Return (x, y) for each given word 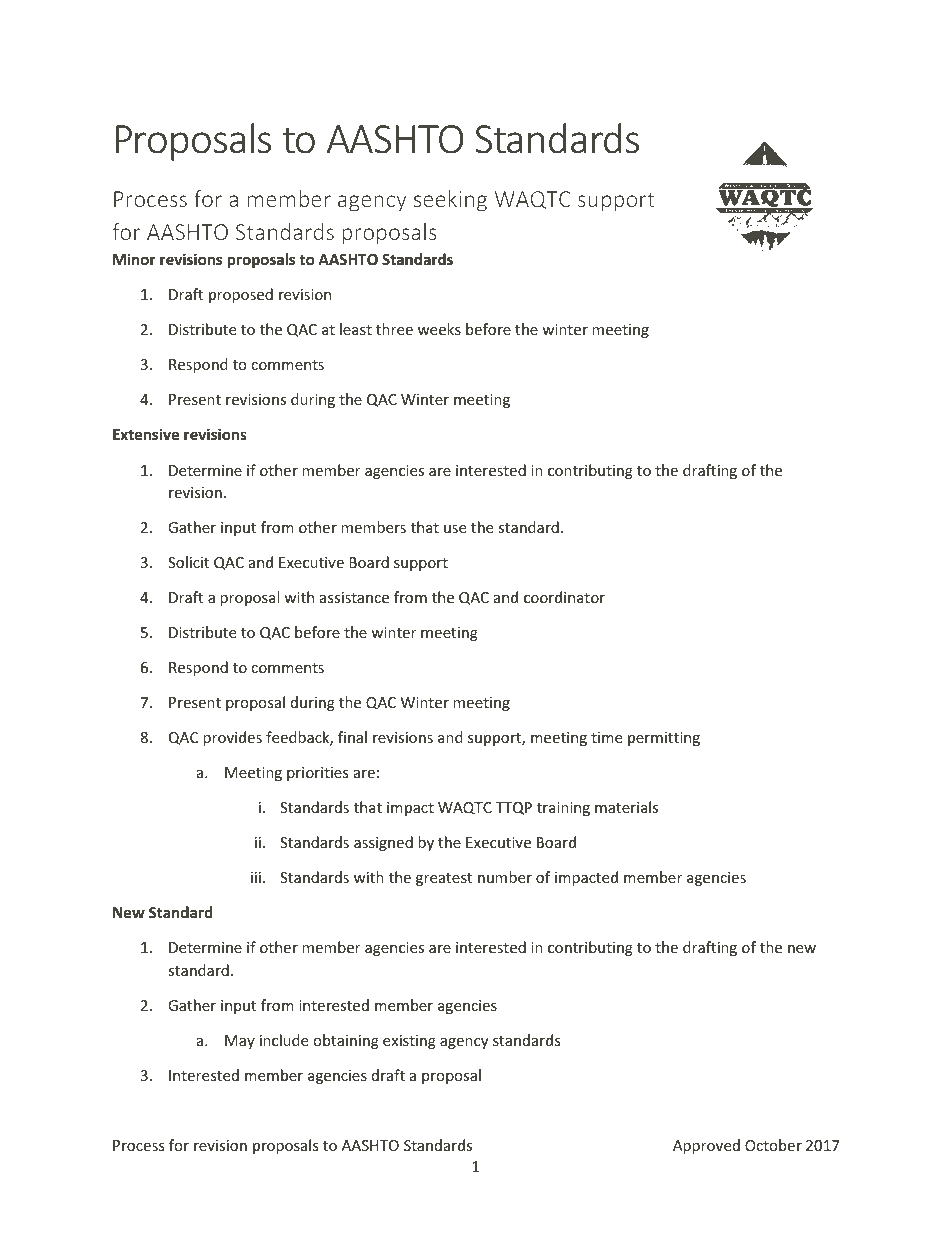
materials (626, 807)
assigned (383, 843)
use (455, 529)
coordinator (564, 597)
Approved (706, 1146)
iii (256, 877)
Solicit (188, 562)
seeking (450, 201)
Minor (134, 259)
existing (409, 1042)
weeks (439, 329)
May (240, 1042)
